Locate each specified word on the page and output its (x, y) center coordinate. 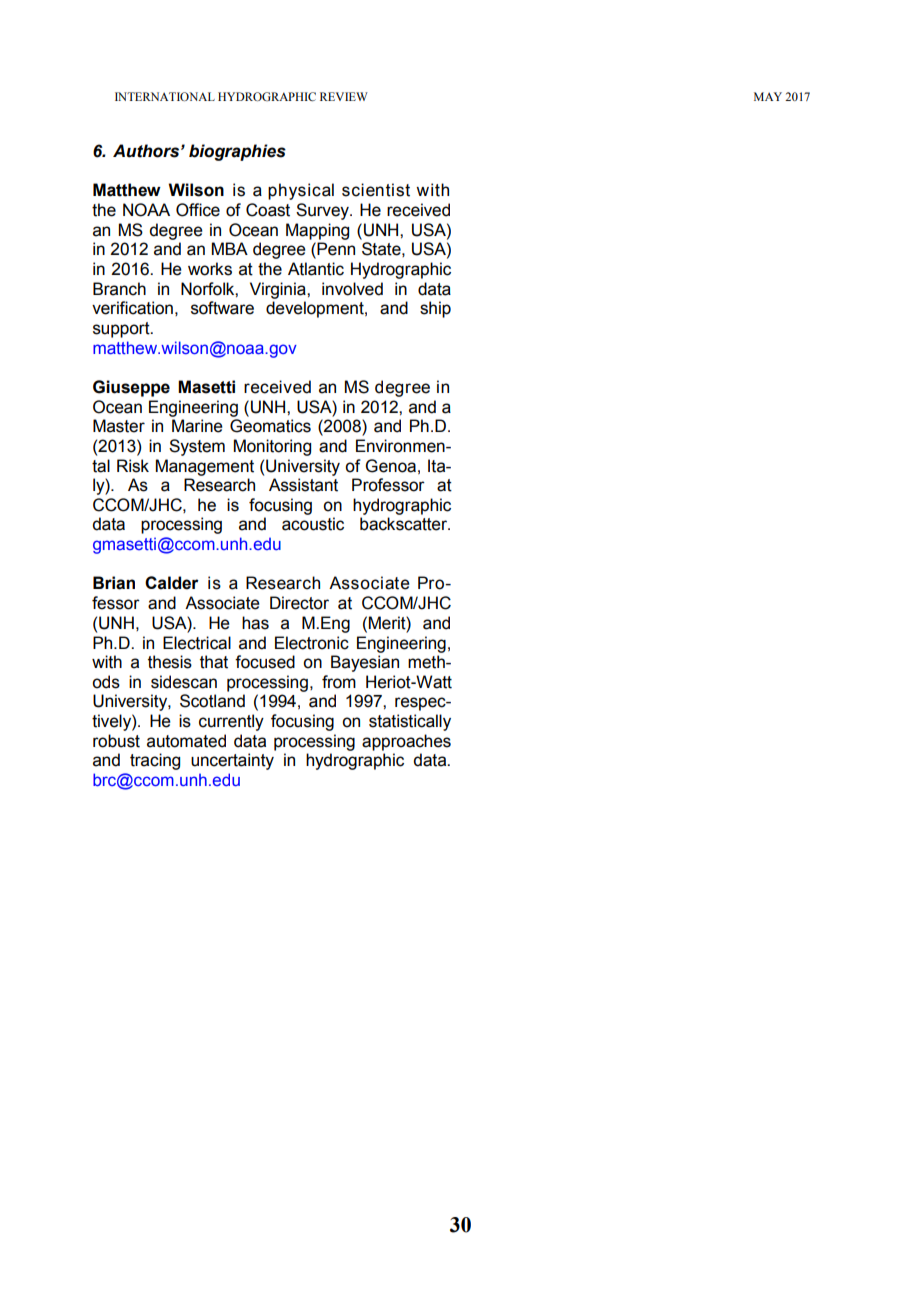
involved (352, 289)
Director (299, 603)
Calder (172, 583)
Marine (197, 426)
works (210, 269)
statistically (410, 722)
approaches (406, 742)
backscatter (405, 524)
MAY (768, 96)
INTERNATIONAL (165, 96)
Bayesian (365, 663)
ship (435, 309)
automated (186, 741)
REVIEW (344, 96)
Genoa (391, 466)
